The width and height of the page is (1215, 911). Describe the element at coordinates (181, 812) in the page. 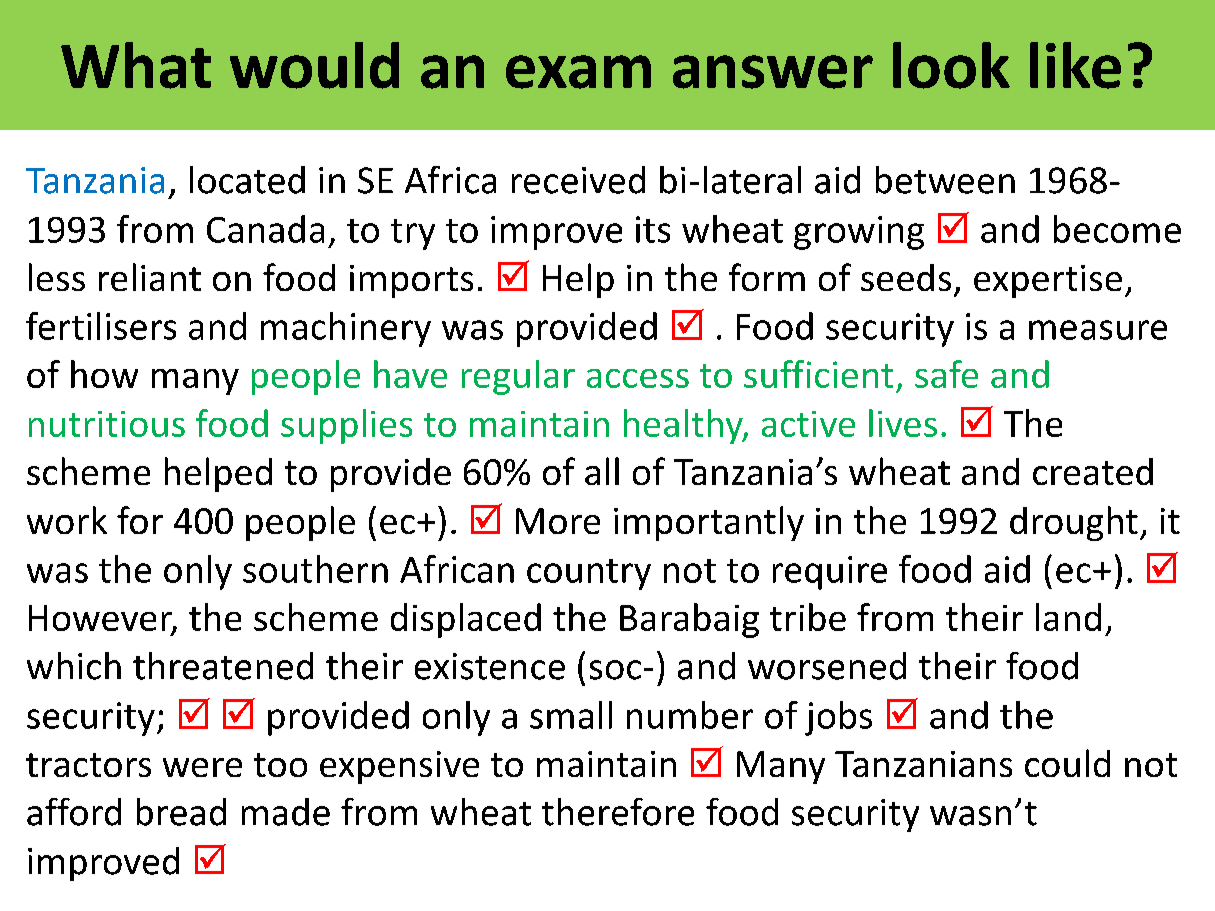

I see `bread` at that location.
